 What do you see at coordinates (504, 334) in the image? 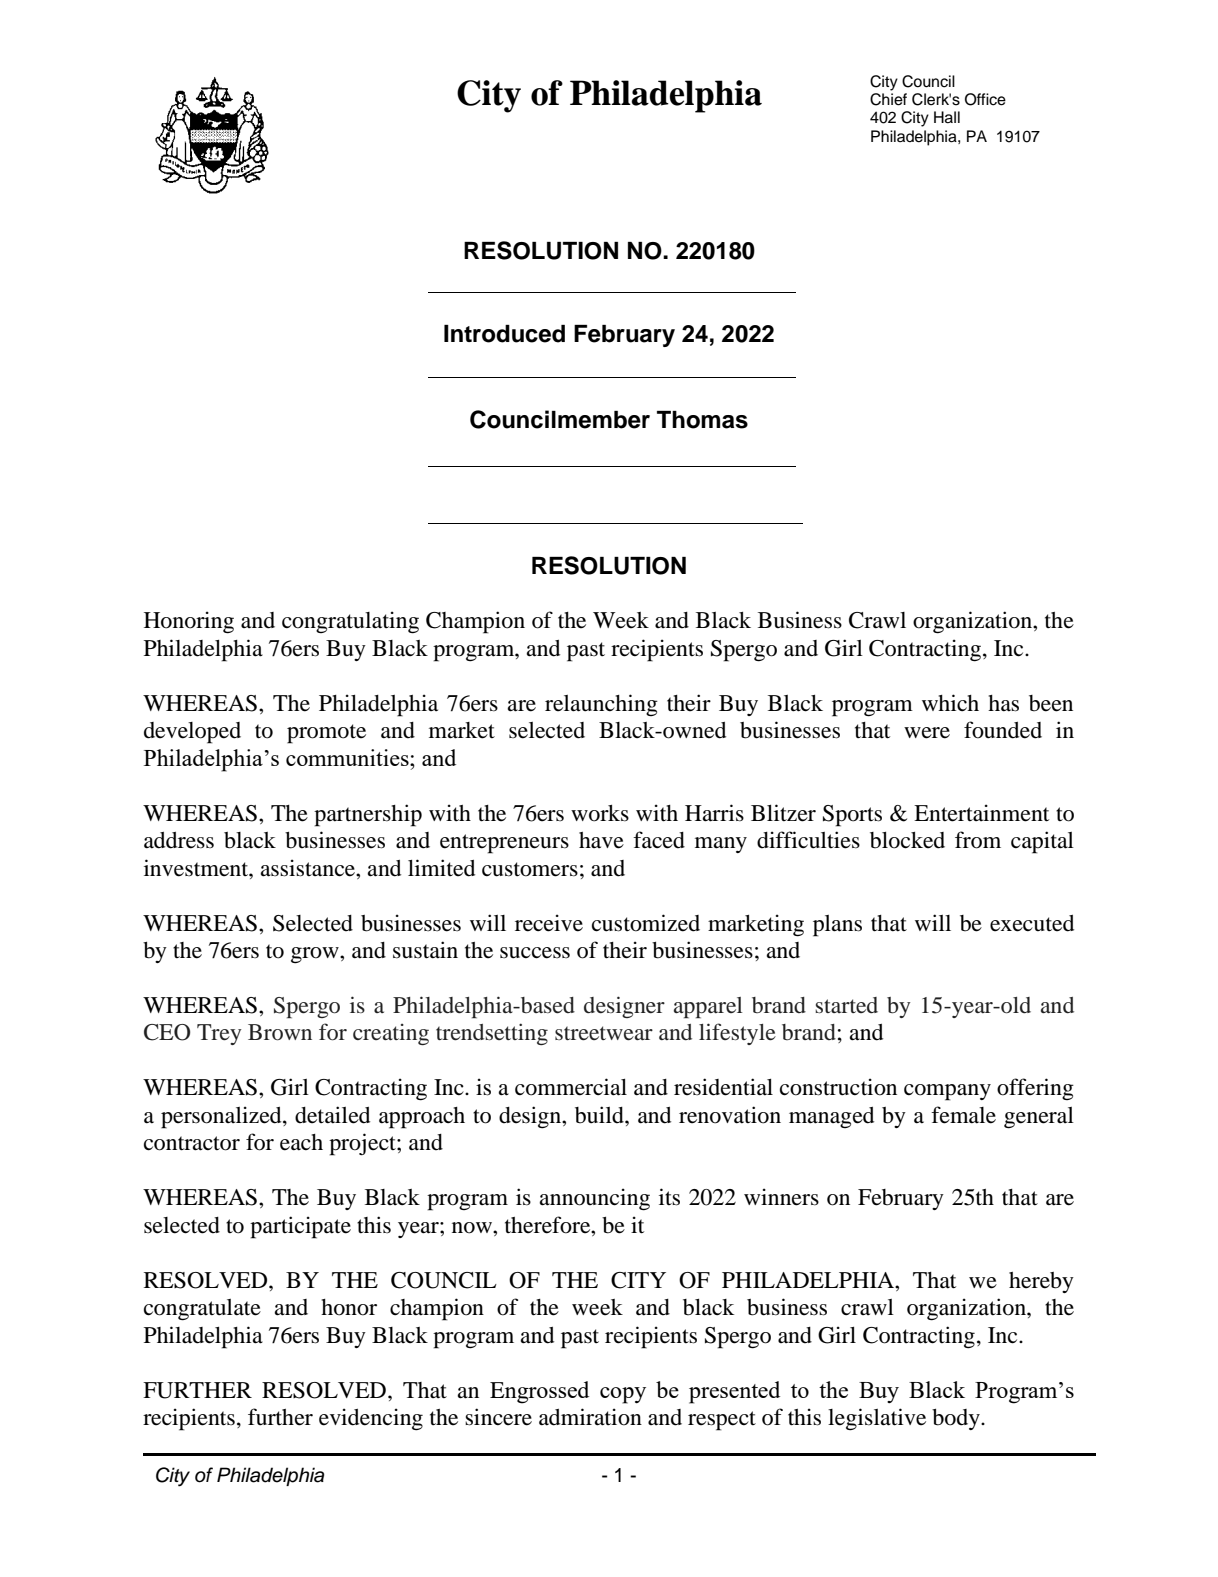
I see `Introduced` at bounding box center [504, 334].
